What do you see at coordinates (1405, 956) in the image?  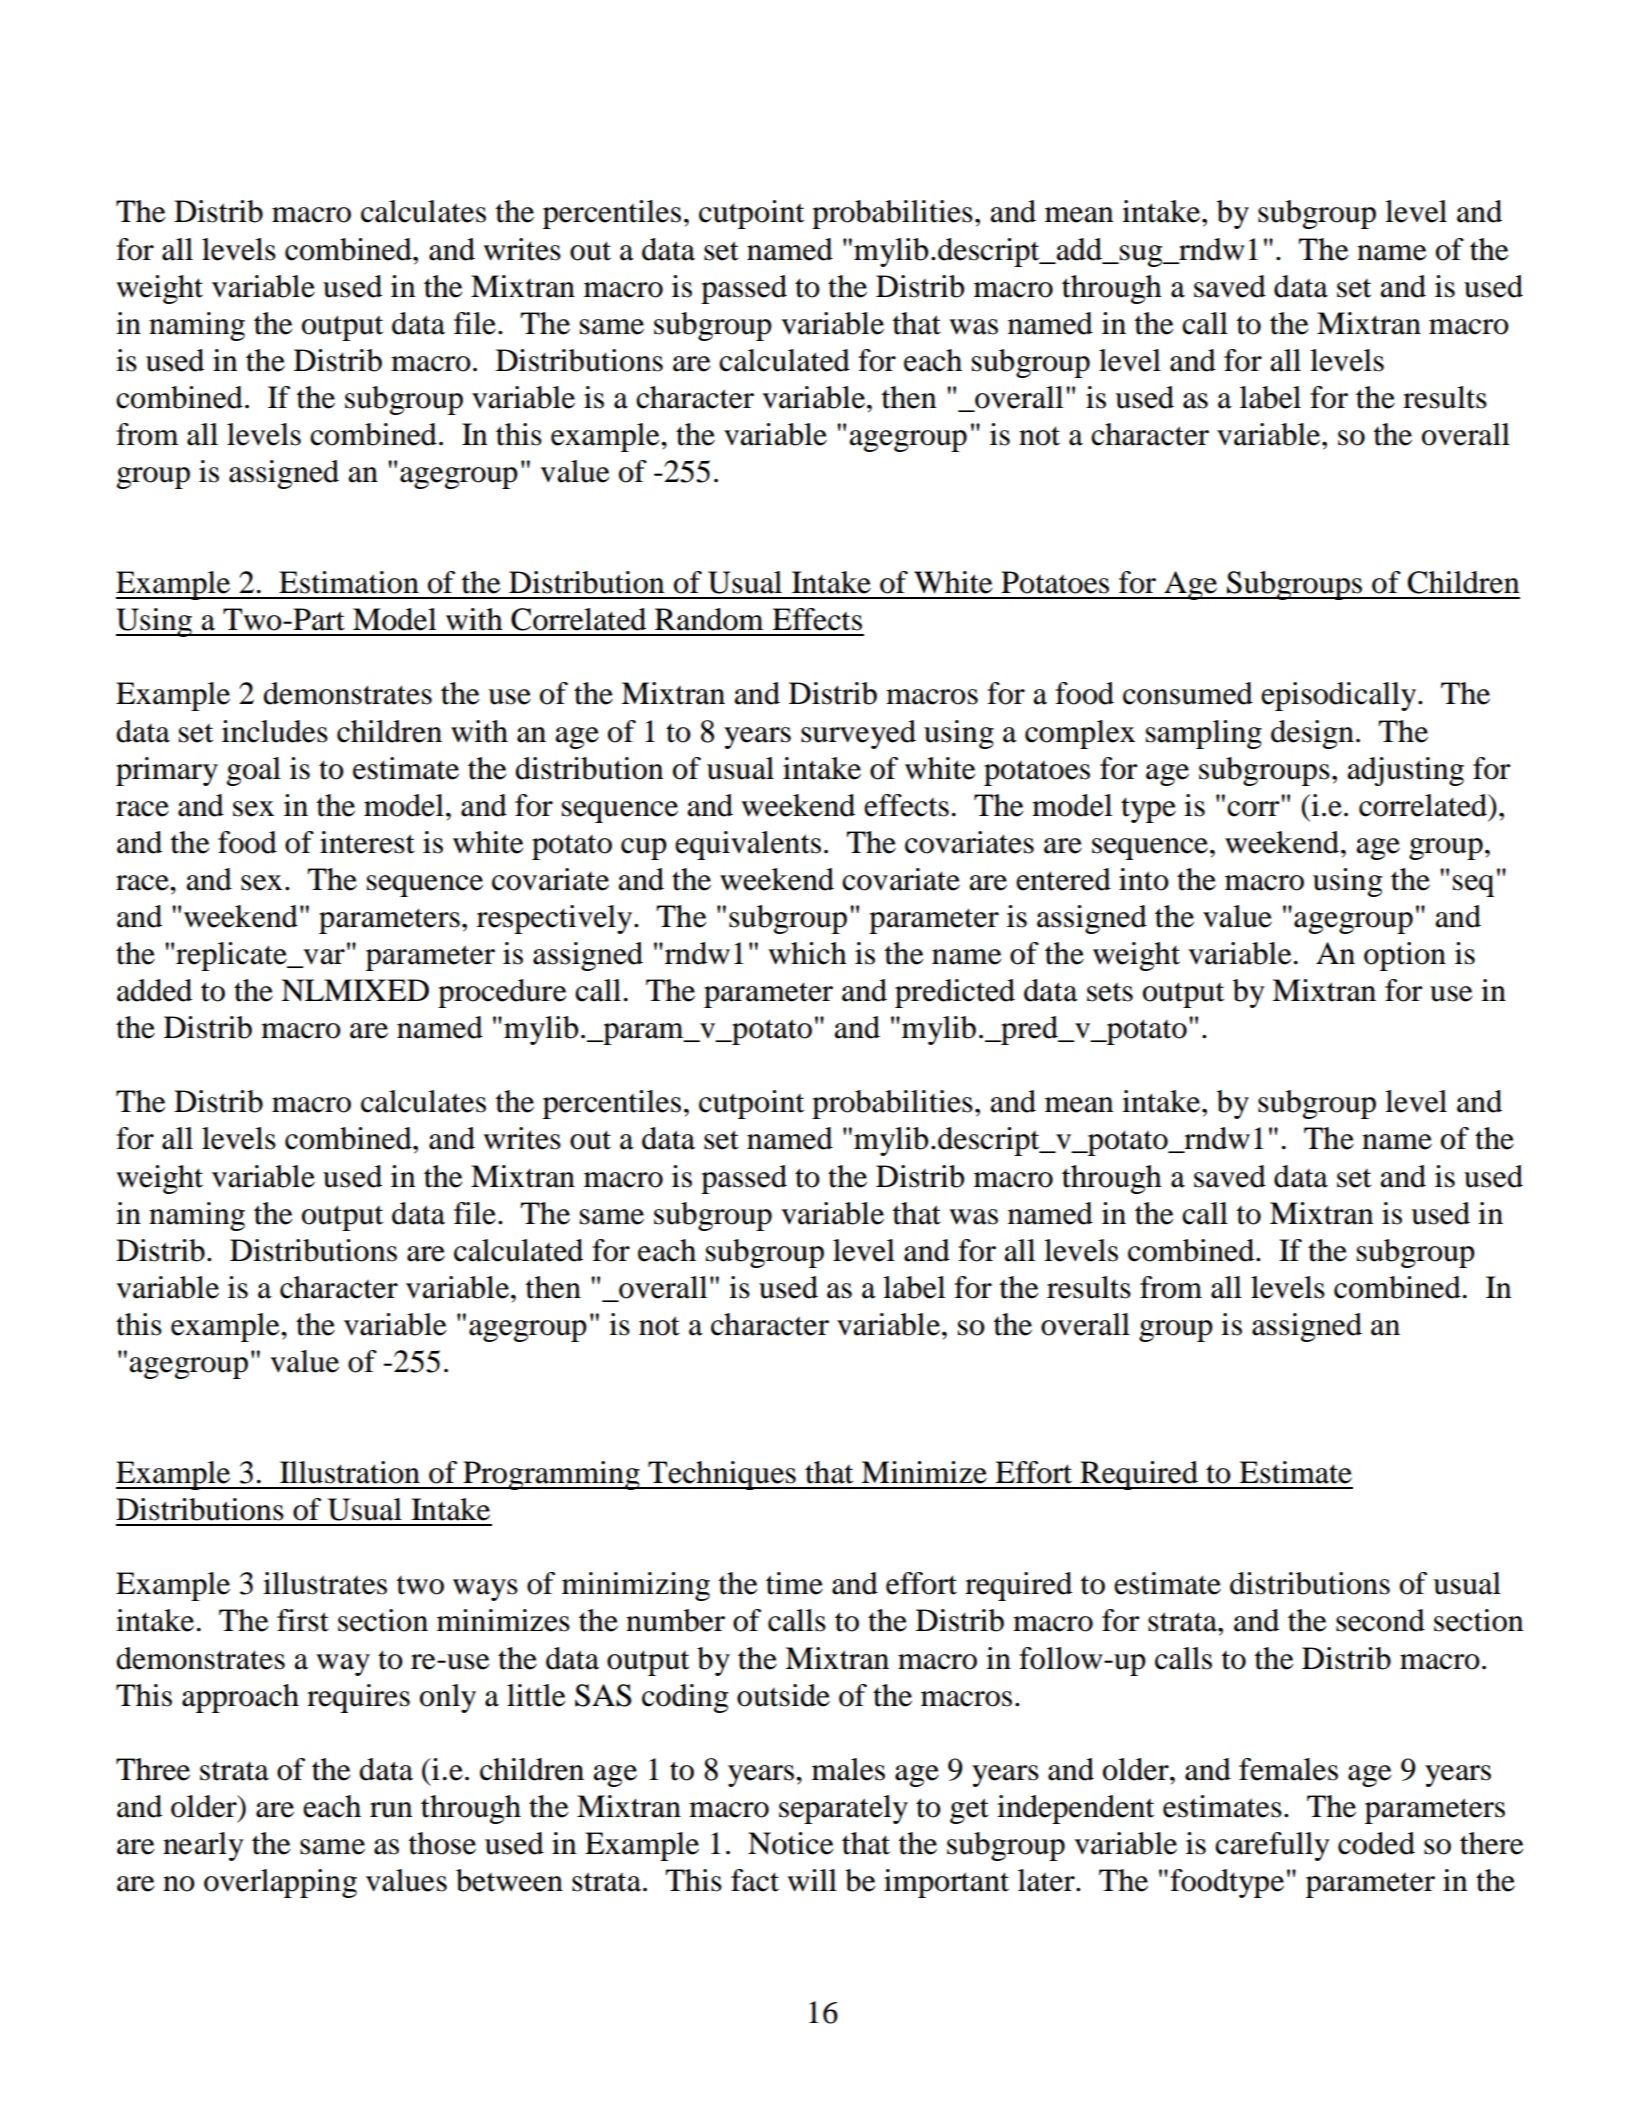 I see `option` at bounding box center [1405, 956].
